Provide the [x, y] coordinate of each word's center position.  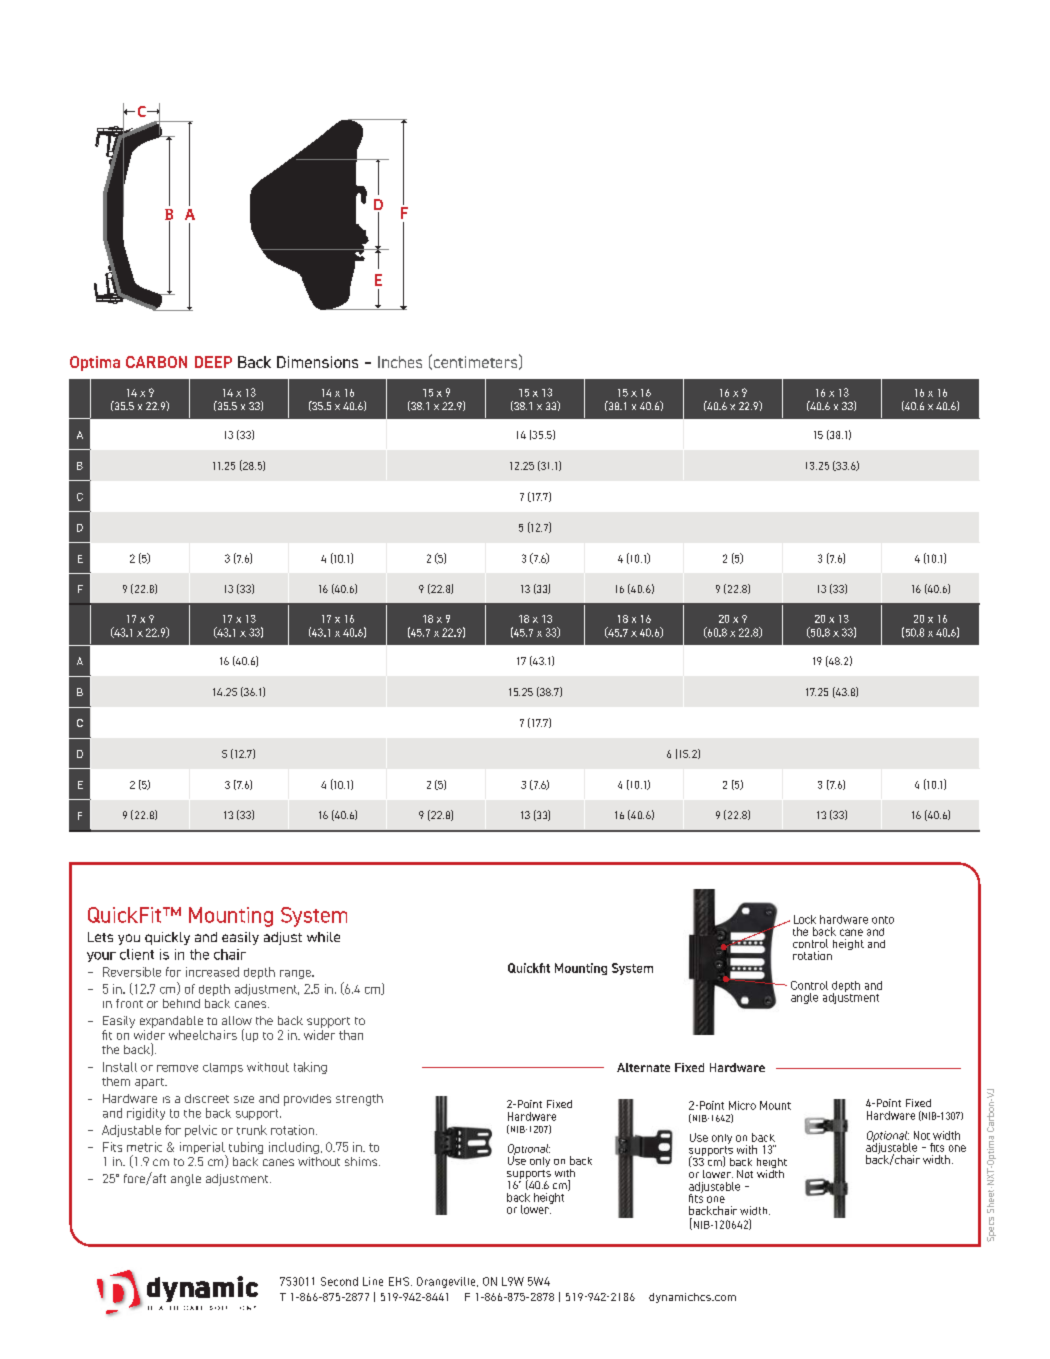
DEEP [213, 362]
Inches [400, 362]
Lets [100, 937]
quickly [167, 938]
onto [883, 920]
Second [339, 1281]
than [351, 1035]
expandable [171, 1022]
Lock [805, 919]
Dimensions [317, 362]
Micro [742, 1105]
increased [212, 972]
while [323, 937]
